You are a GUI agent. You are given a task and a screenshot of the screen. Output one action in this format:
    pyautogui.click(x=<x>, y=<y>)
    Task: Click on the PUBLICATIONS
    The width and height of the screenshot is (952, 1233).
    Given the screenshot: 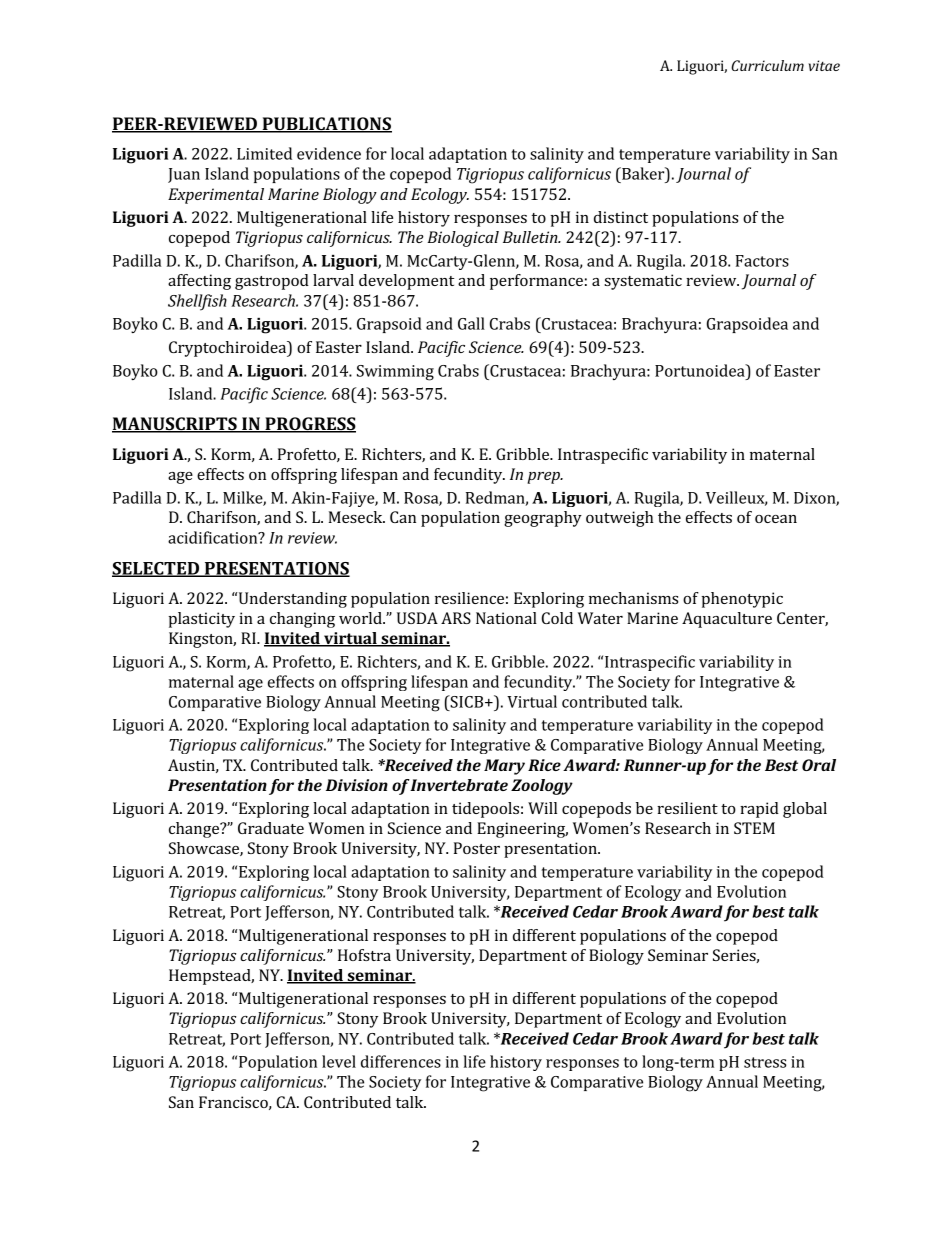 What is the action you would take?
    pyautogui.click(x=326, y=125)
